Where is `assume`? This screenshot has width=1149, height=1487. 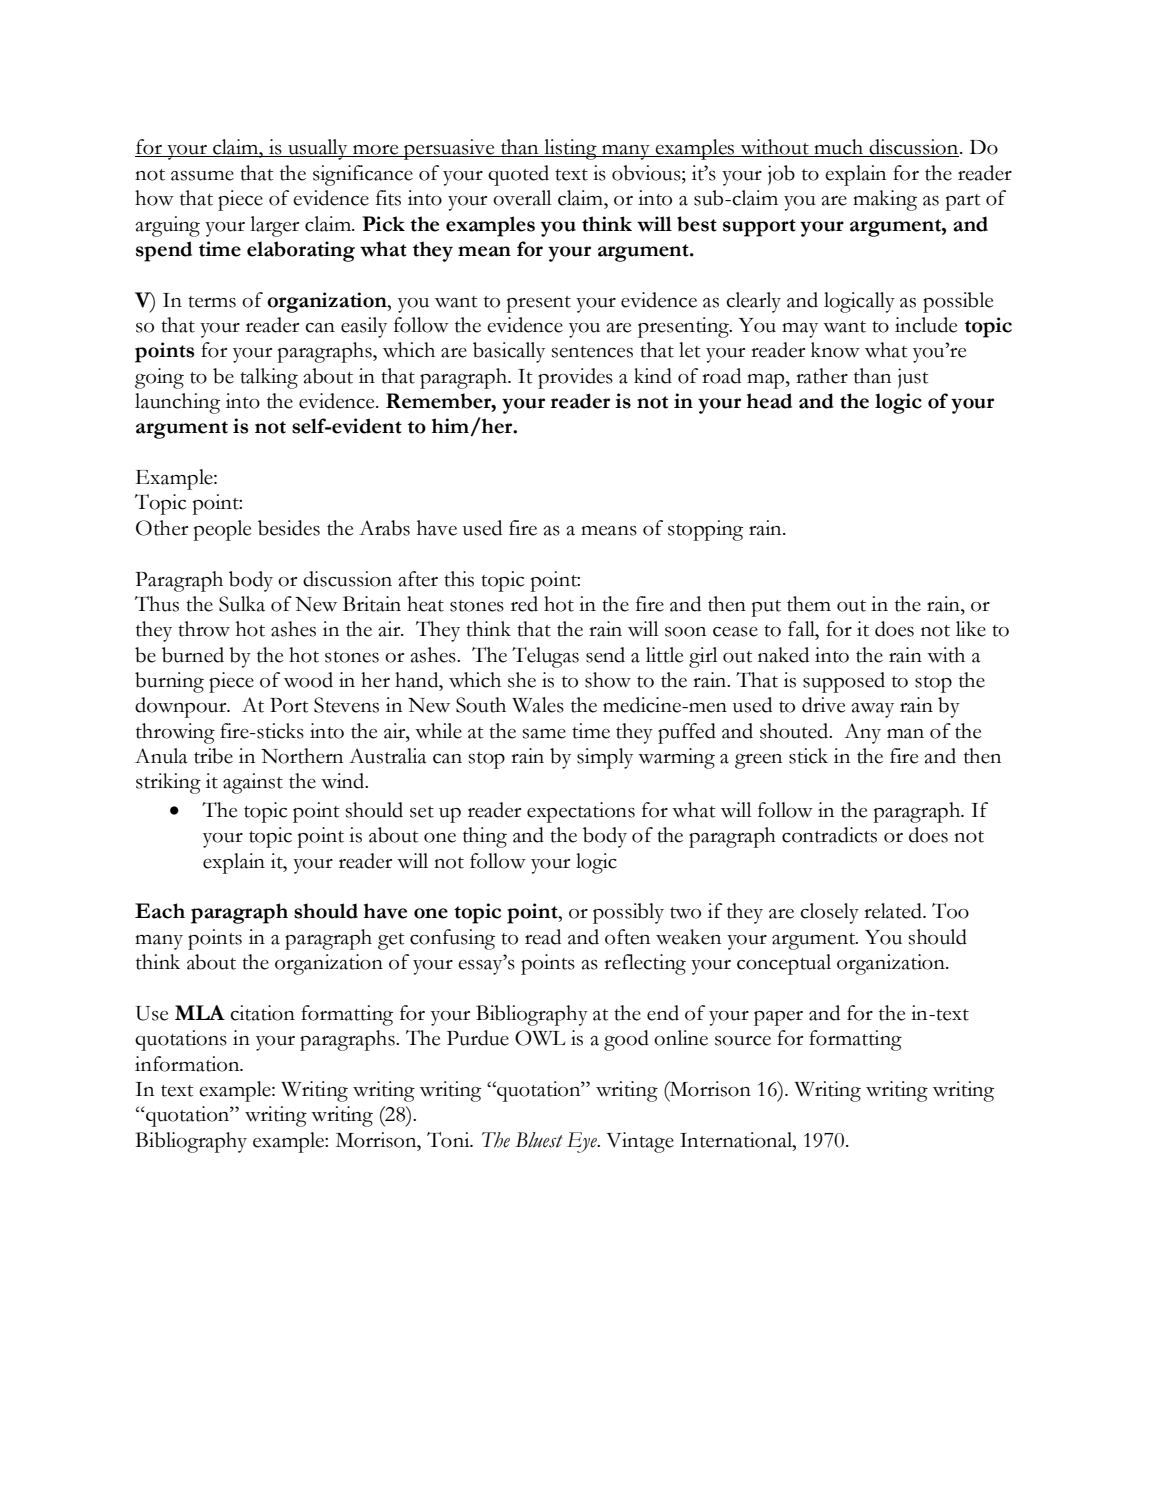 assume is located at coordinates (202, 176).
